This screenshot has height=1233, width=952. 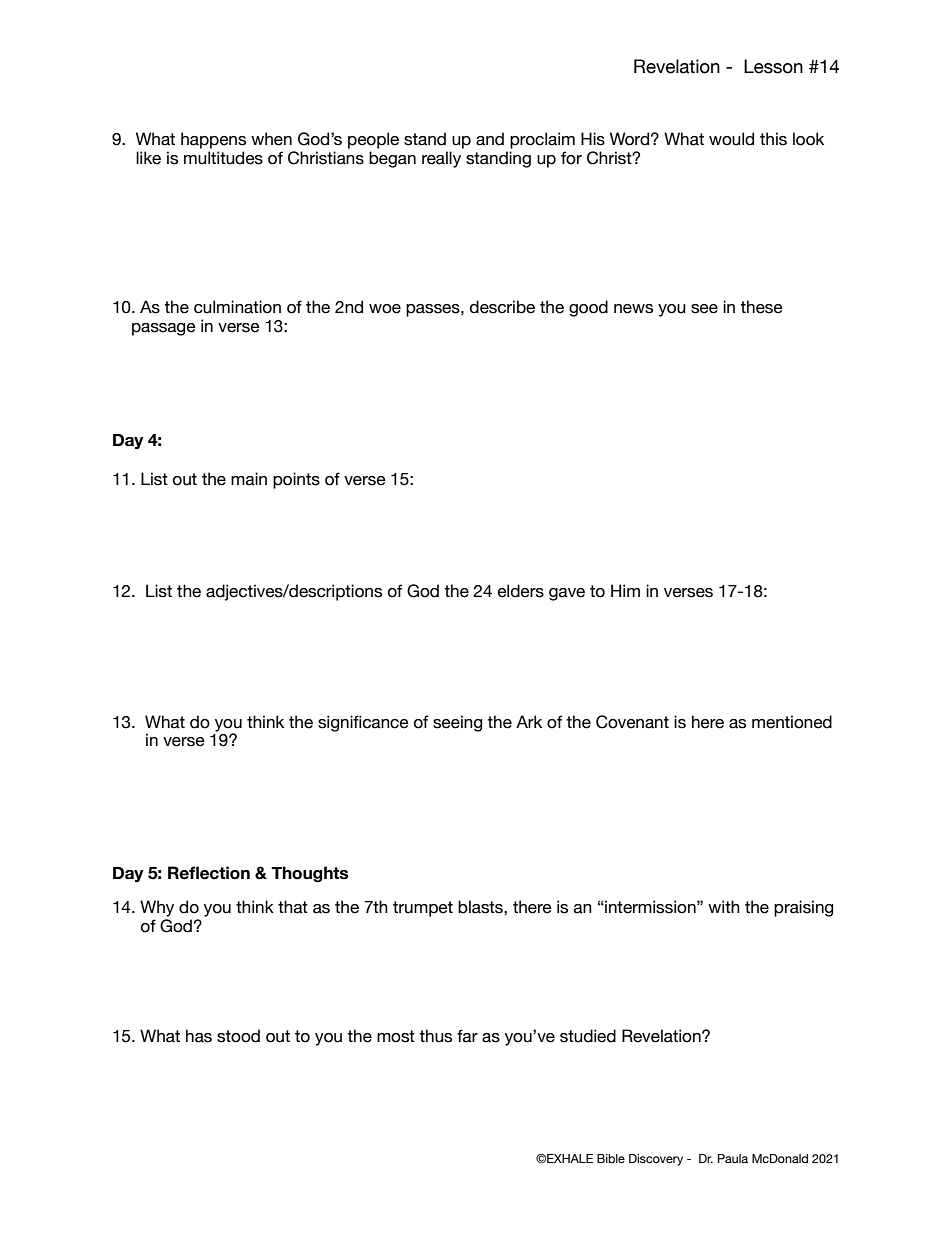 What do you see at coordinates (542, 140) in the screenshot?
I see `proclaim` at bounding box center [542, 140].
